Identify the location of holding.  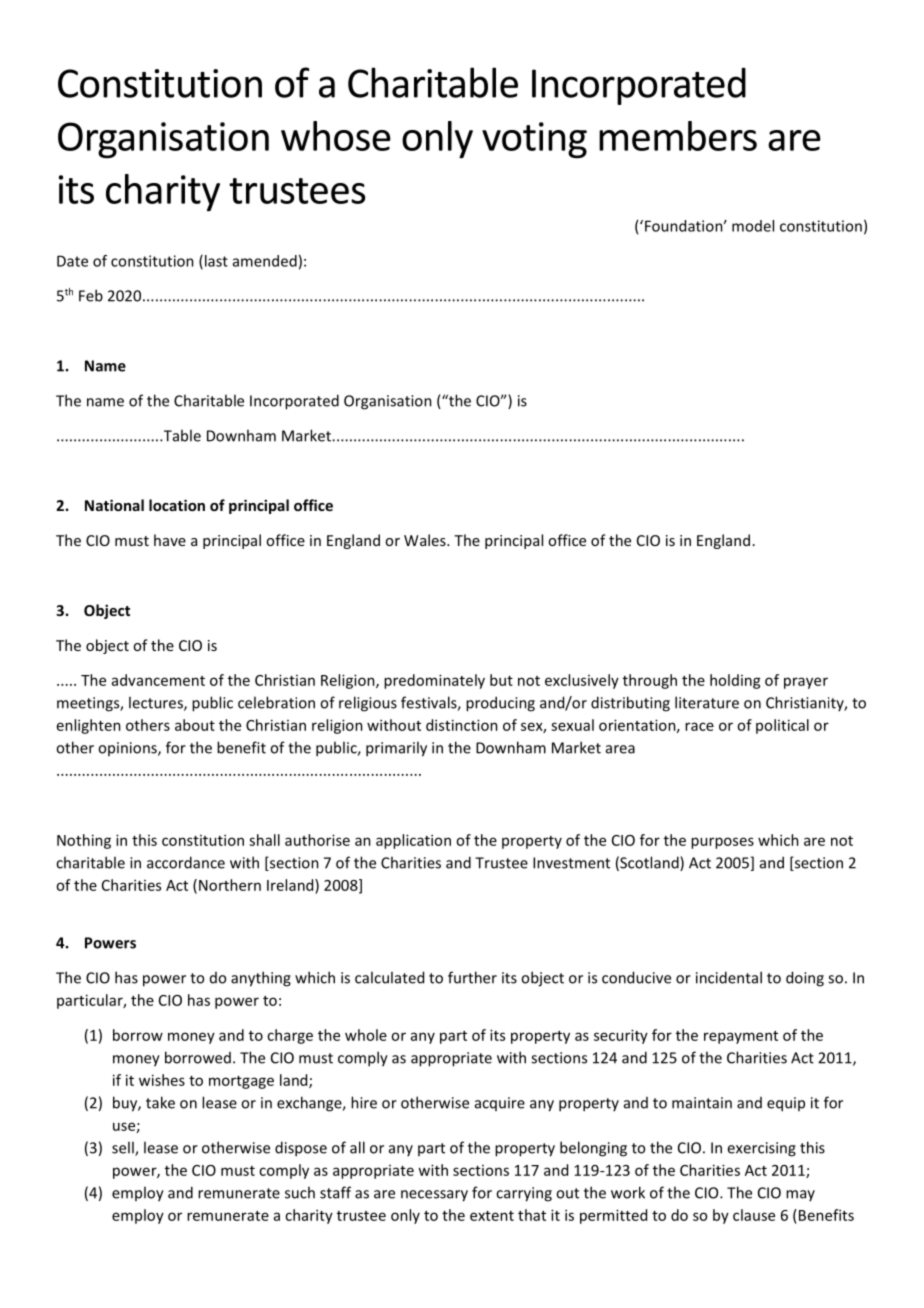
(735, 681).
